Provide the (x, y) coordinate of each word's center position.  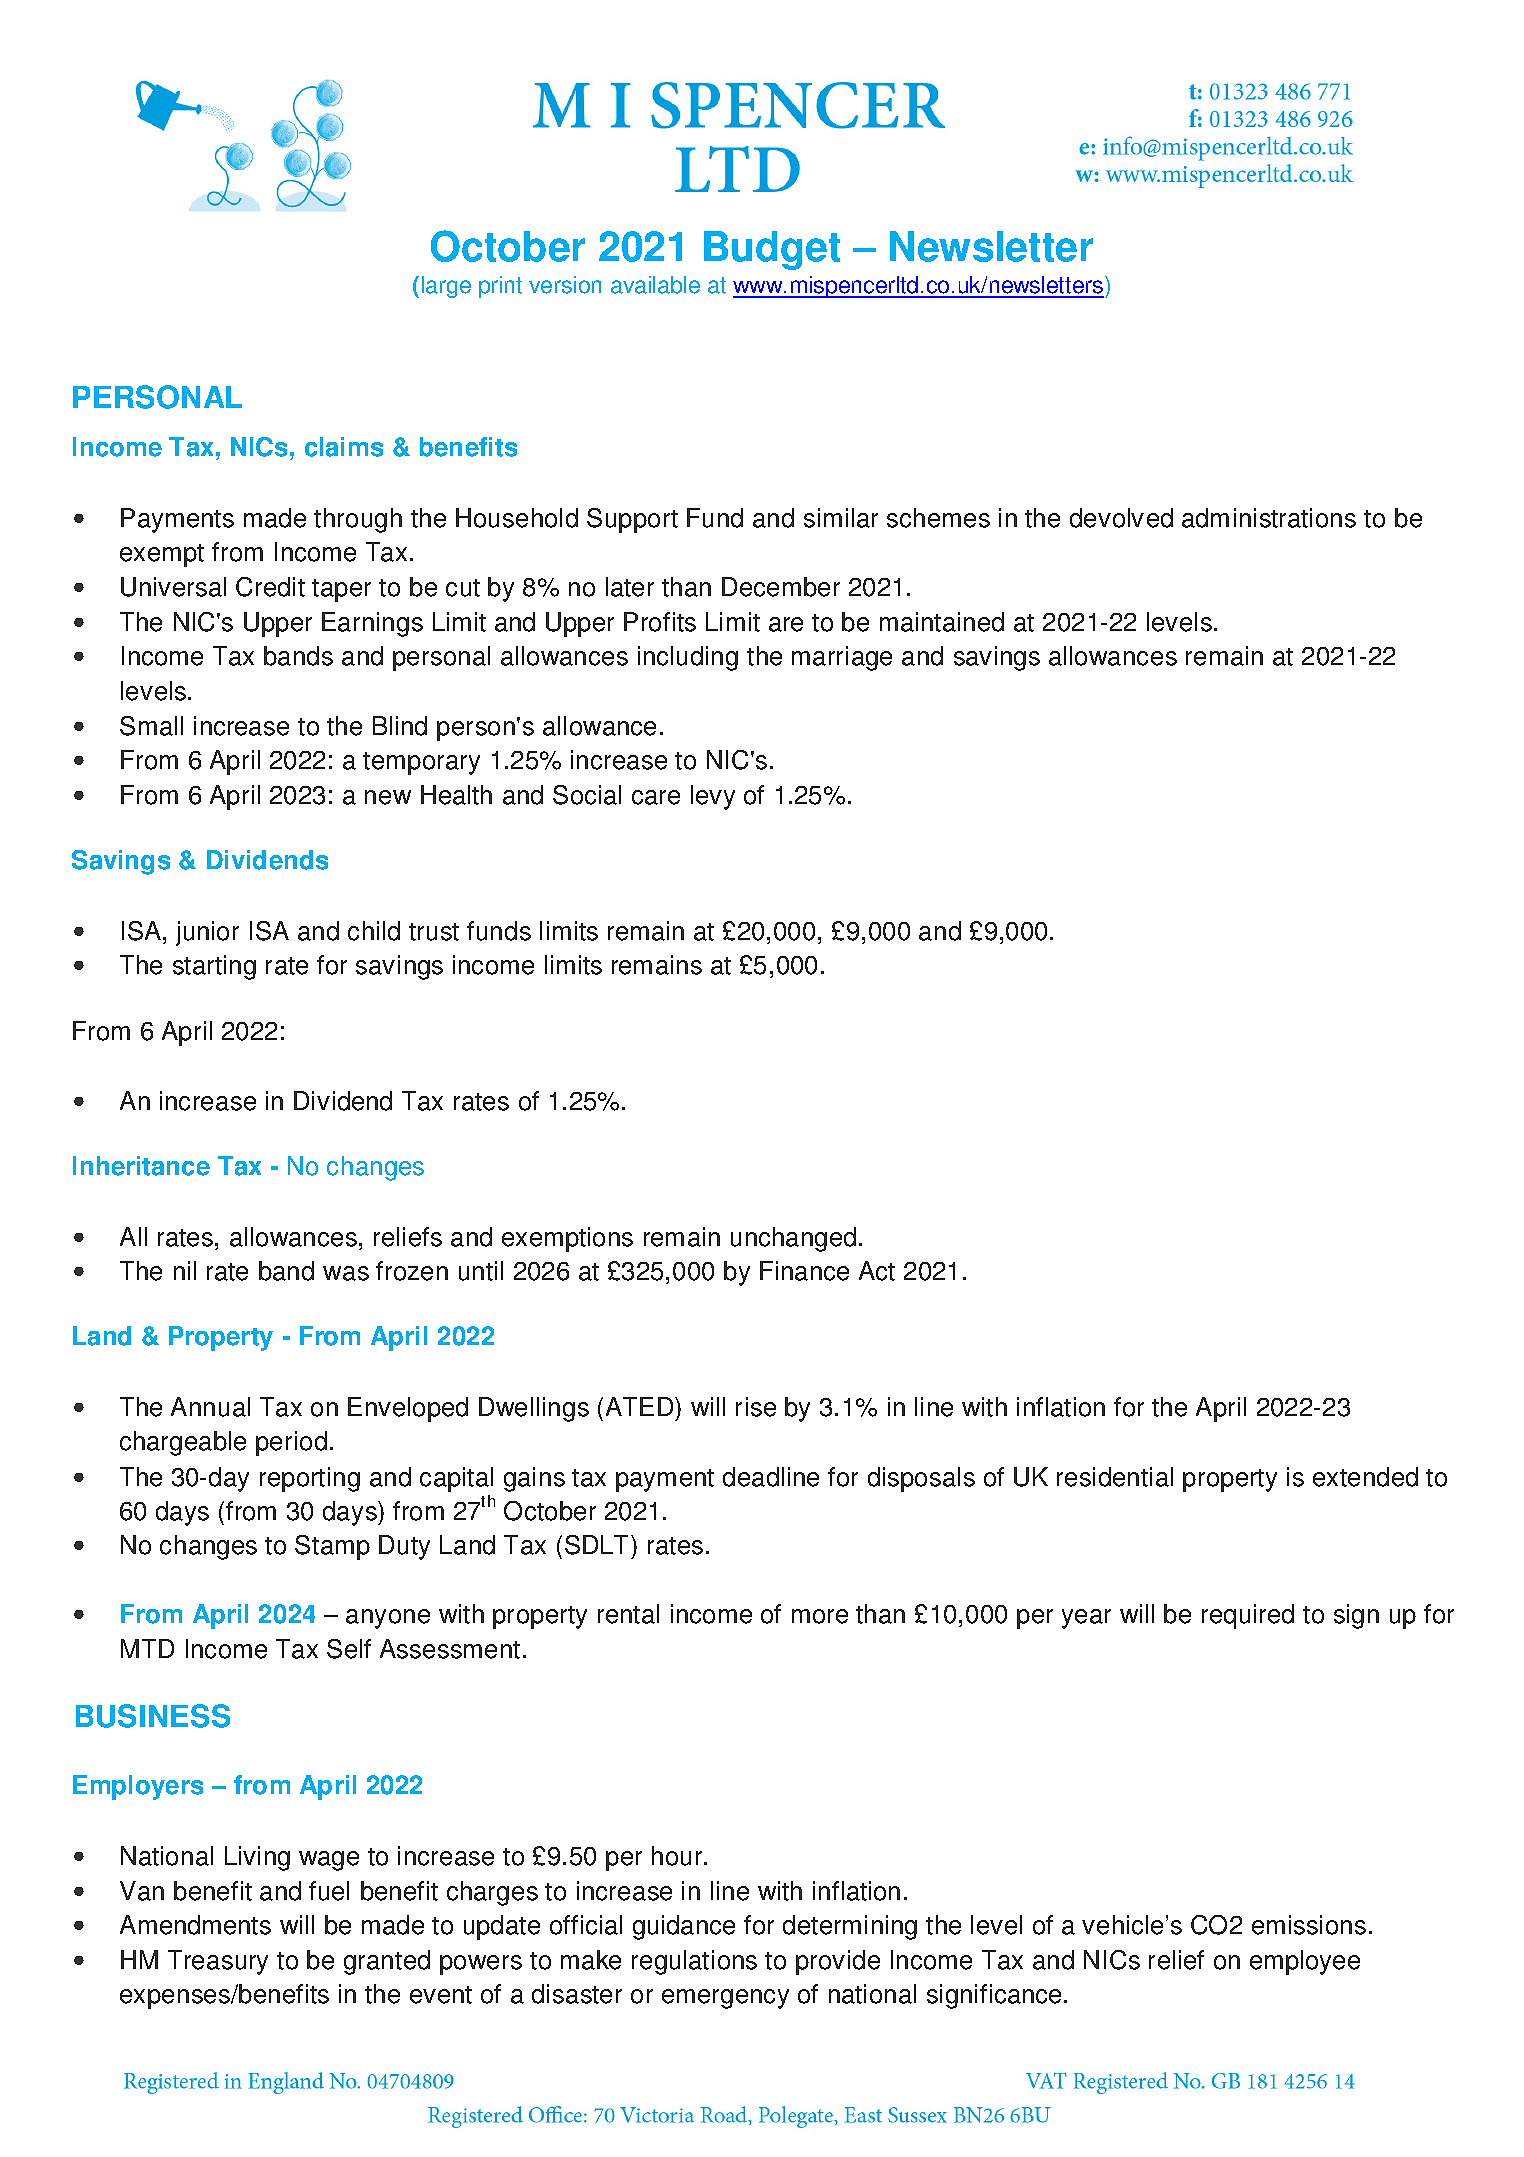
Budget (772, 250)
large (446, 287)
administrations (1269, 518)
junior (207, 933)
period (291, 1443)
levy (713, 797)
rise (756, 1407)
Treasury (218, 1962)
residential (1115, 1477)
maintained (942, 622)
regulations (694, 1962)
